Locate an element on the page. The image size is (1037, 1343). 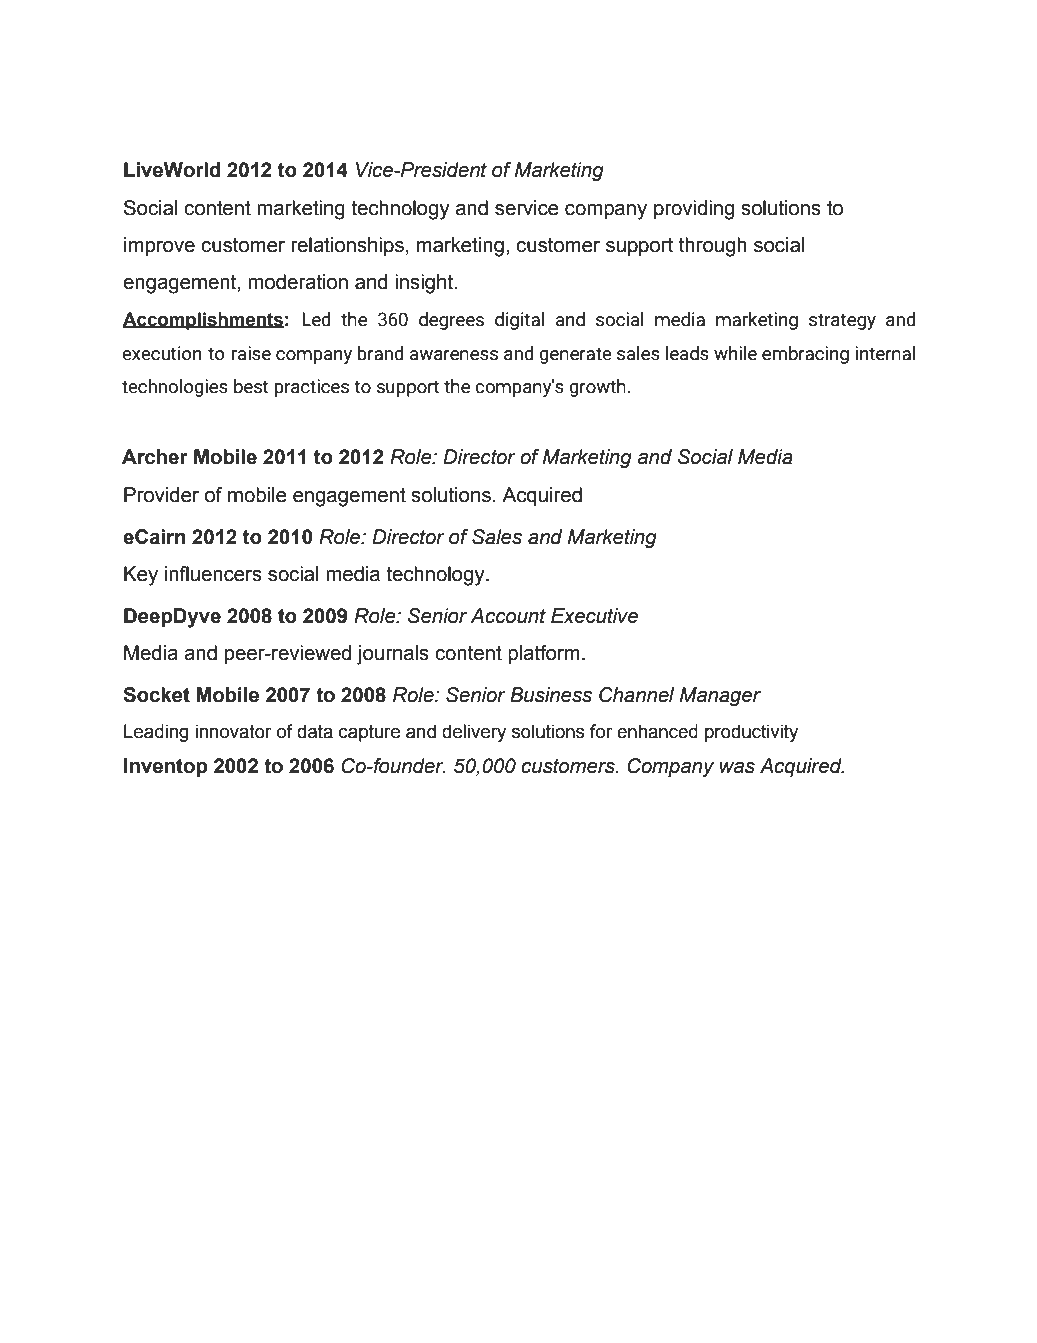
through is located at coordinates (713, 247).
